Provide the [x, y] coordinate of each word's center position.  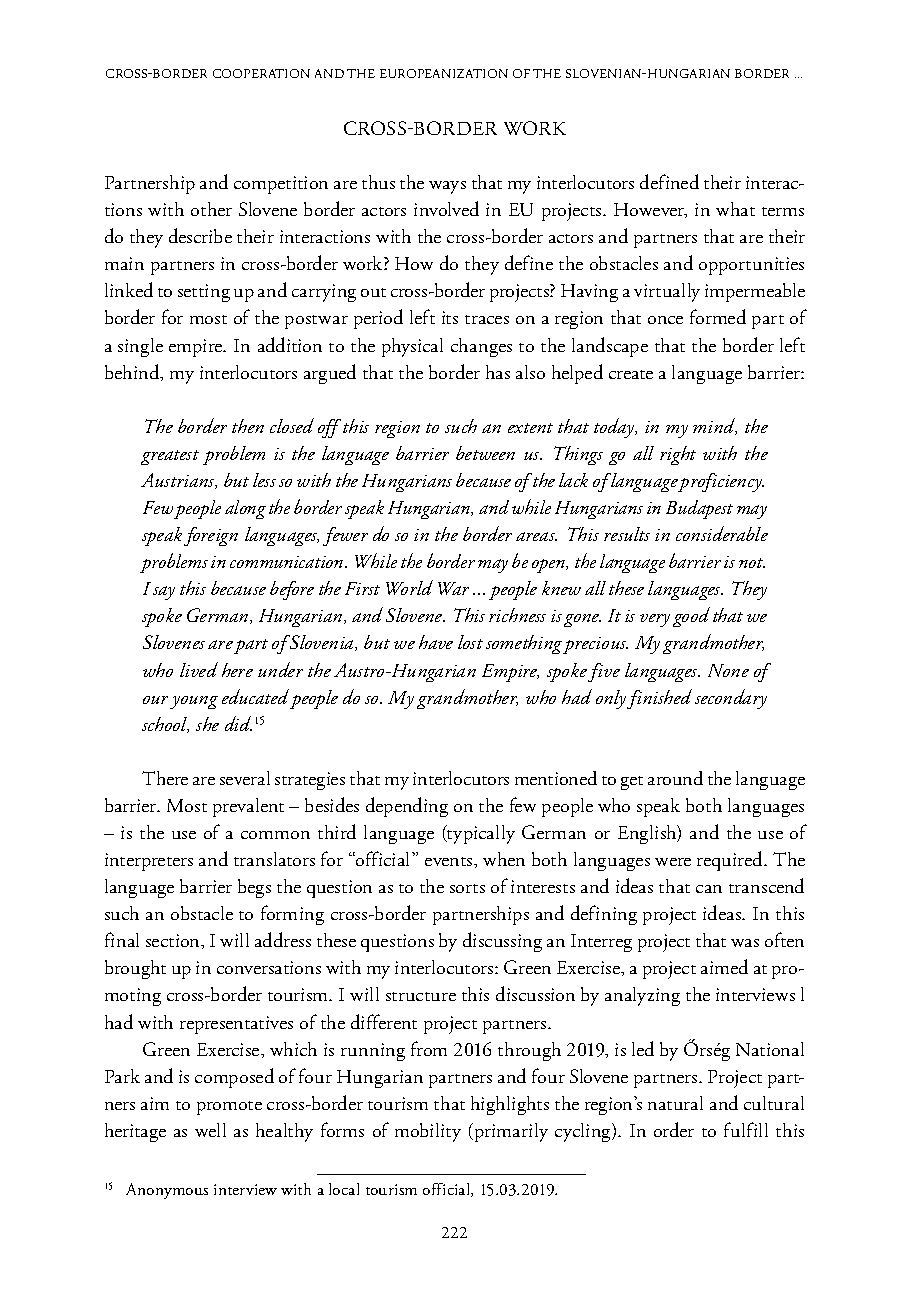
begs [254, 888]
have [436, 642]
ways [447, 187]
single [140, 347]
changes [481, 347]
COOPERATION [261, 73]
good [691, 617]
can [709, 889]
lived [199, 669]
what [735, 209]
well [210, 1130]
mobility [428, 1132]
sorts [467, 888]
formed [718, 316]
